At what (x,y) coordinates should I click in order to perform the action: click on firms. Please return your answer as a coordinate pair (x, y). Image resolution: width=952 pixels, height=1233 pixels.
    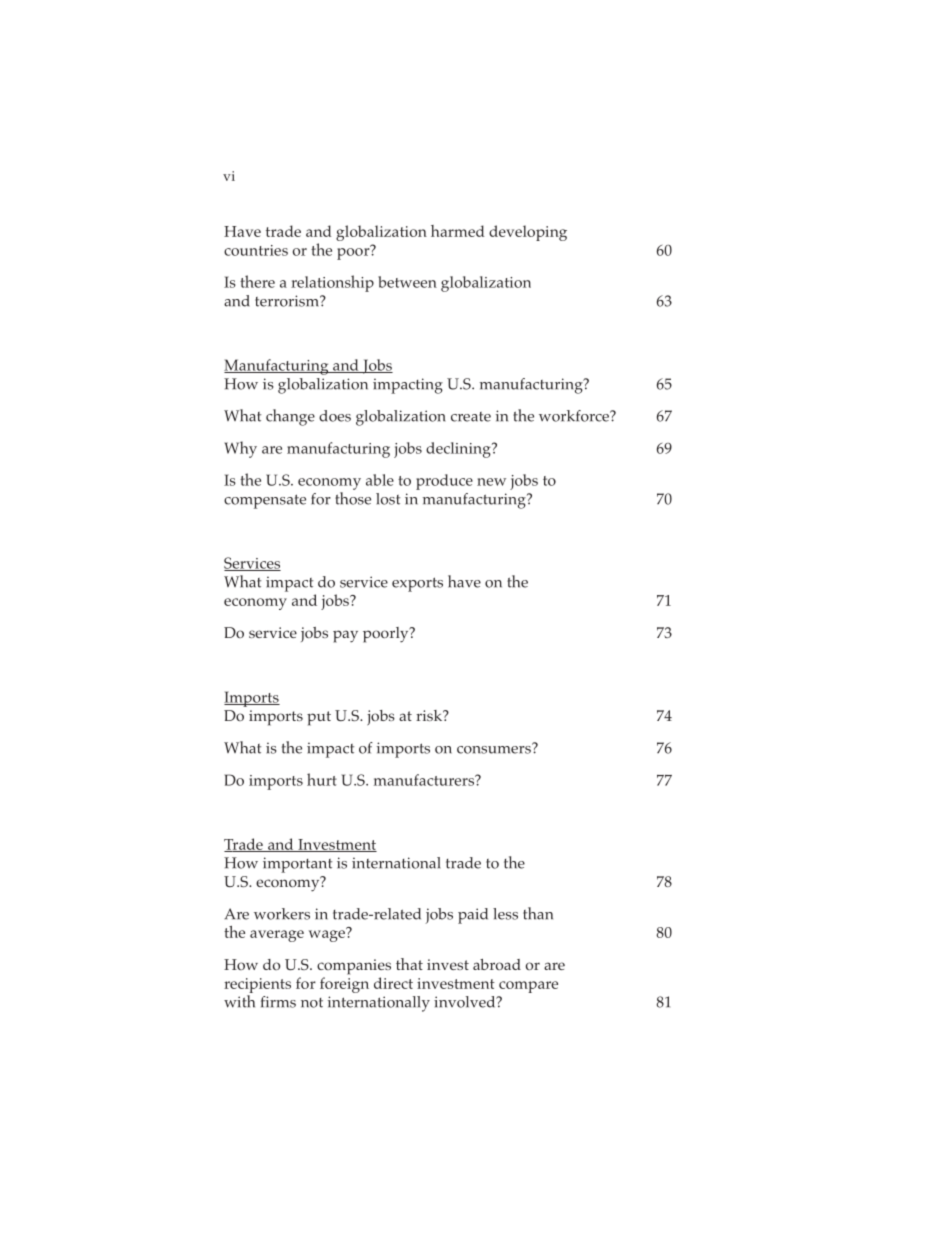
    Looking at the image, I should click on (278, 1002).
